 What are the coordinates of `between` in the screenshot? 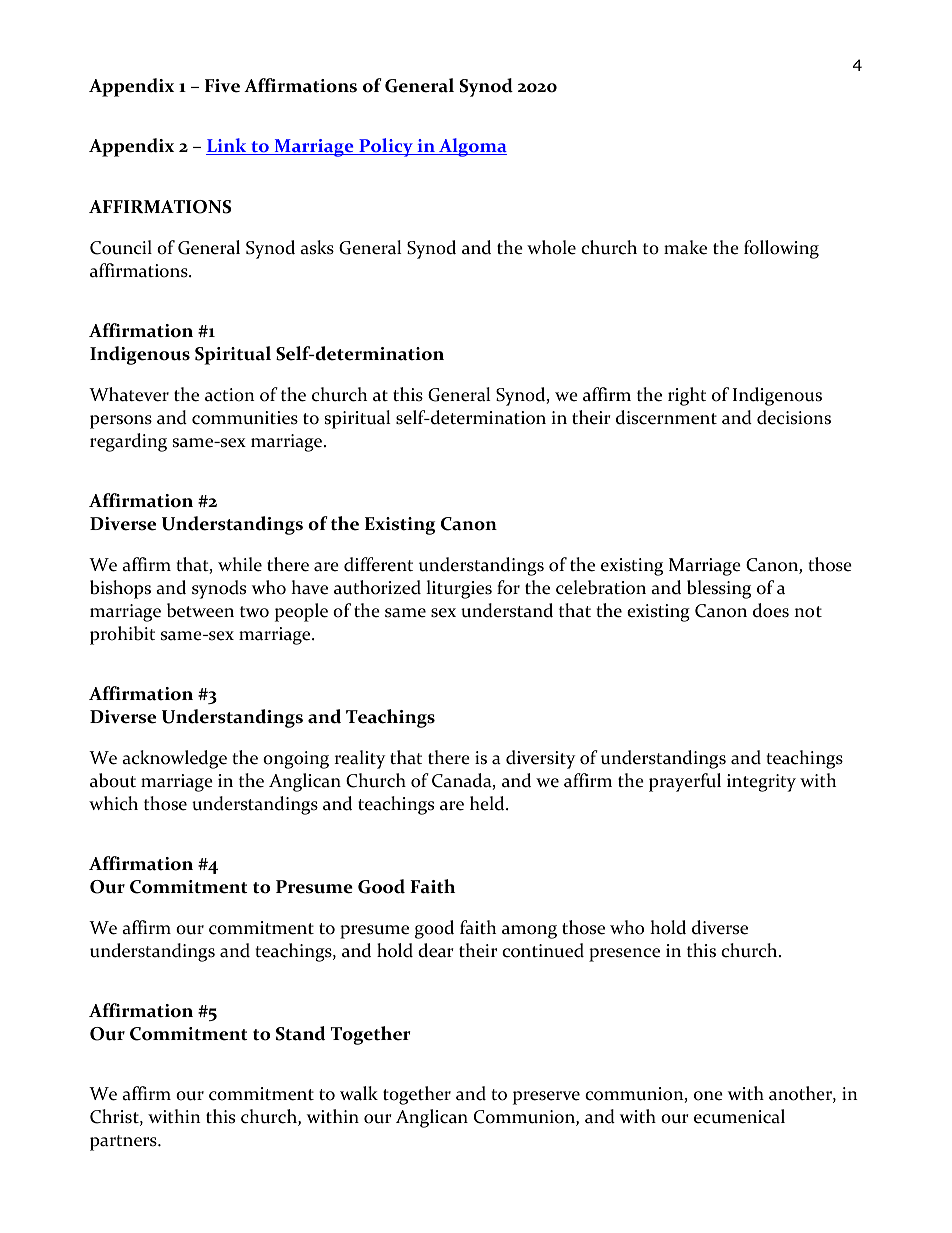 It's located at (200, 610).
